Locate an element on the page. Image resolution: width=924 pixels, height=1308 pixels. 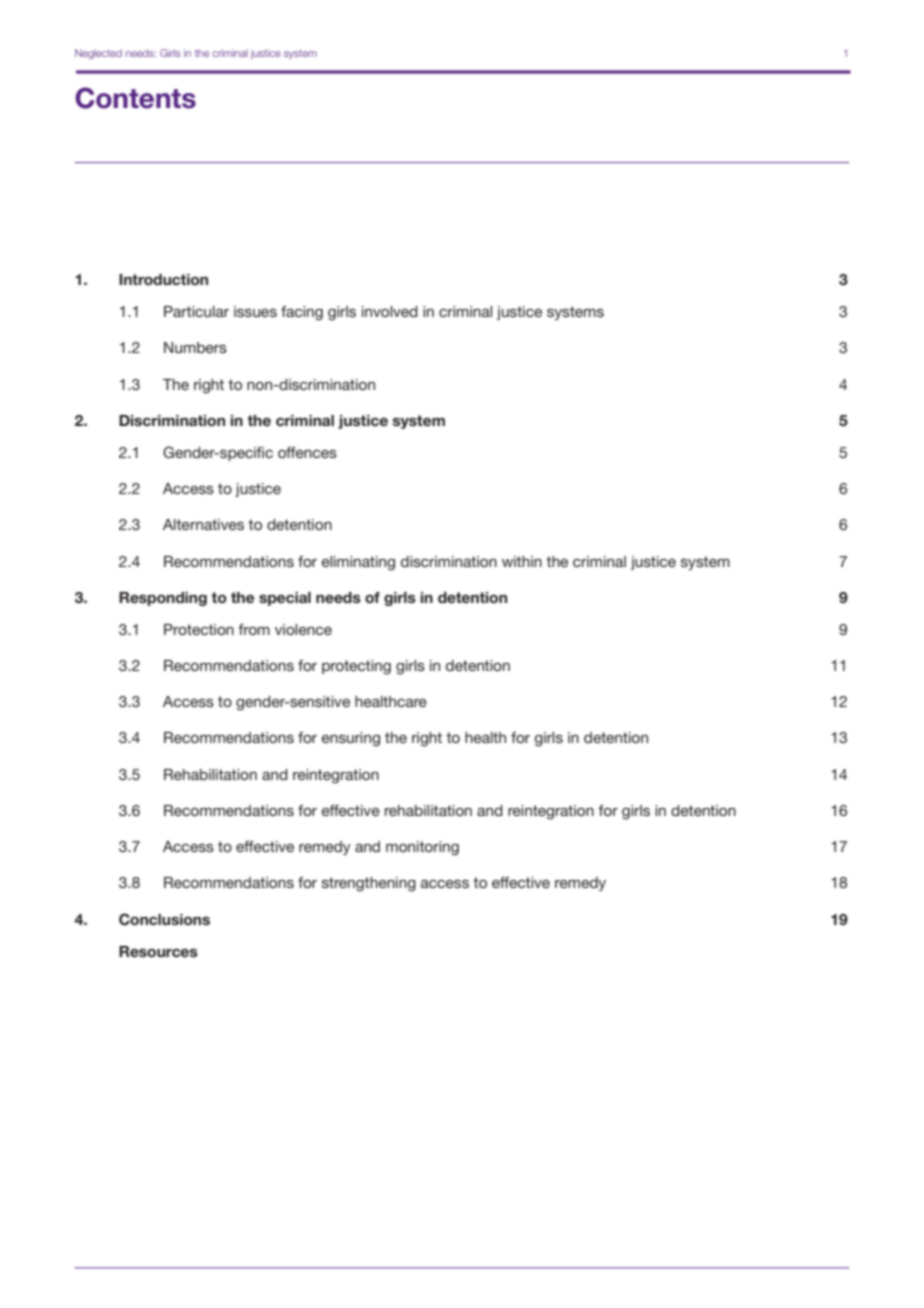
Contents is located at coordinates (135, 98).
